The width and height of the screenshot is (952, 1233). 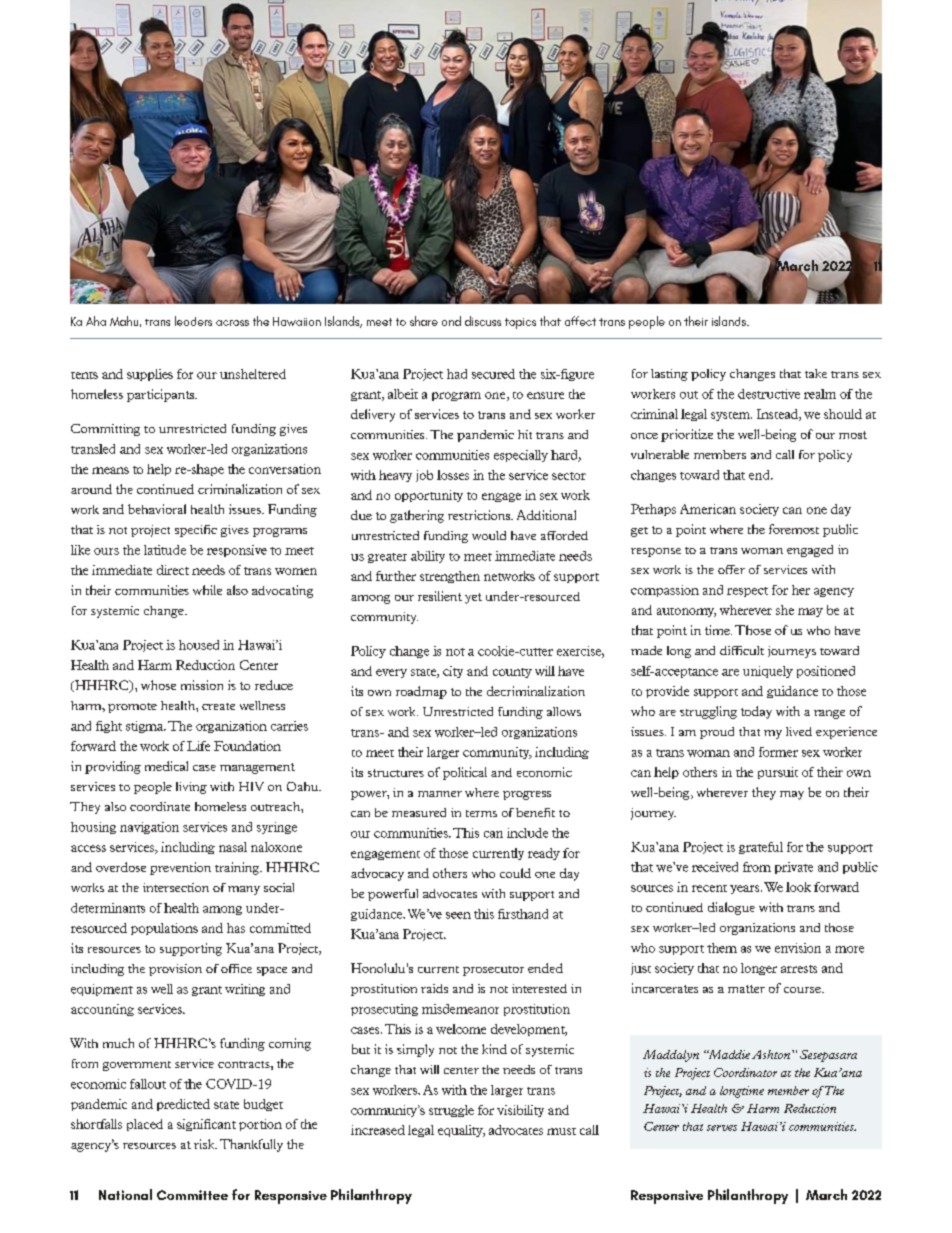 What do you see at coordinates (473, 598) in the screenshot?
I see `yet` at bounding box center [473, 598].
